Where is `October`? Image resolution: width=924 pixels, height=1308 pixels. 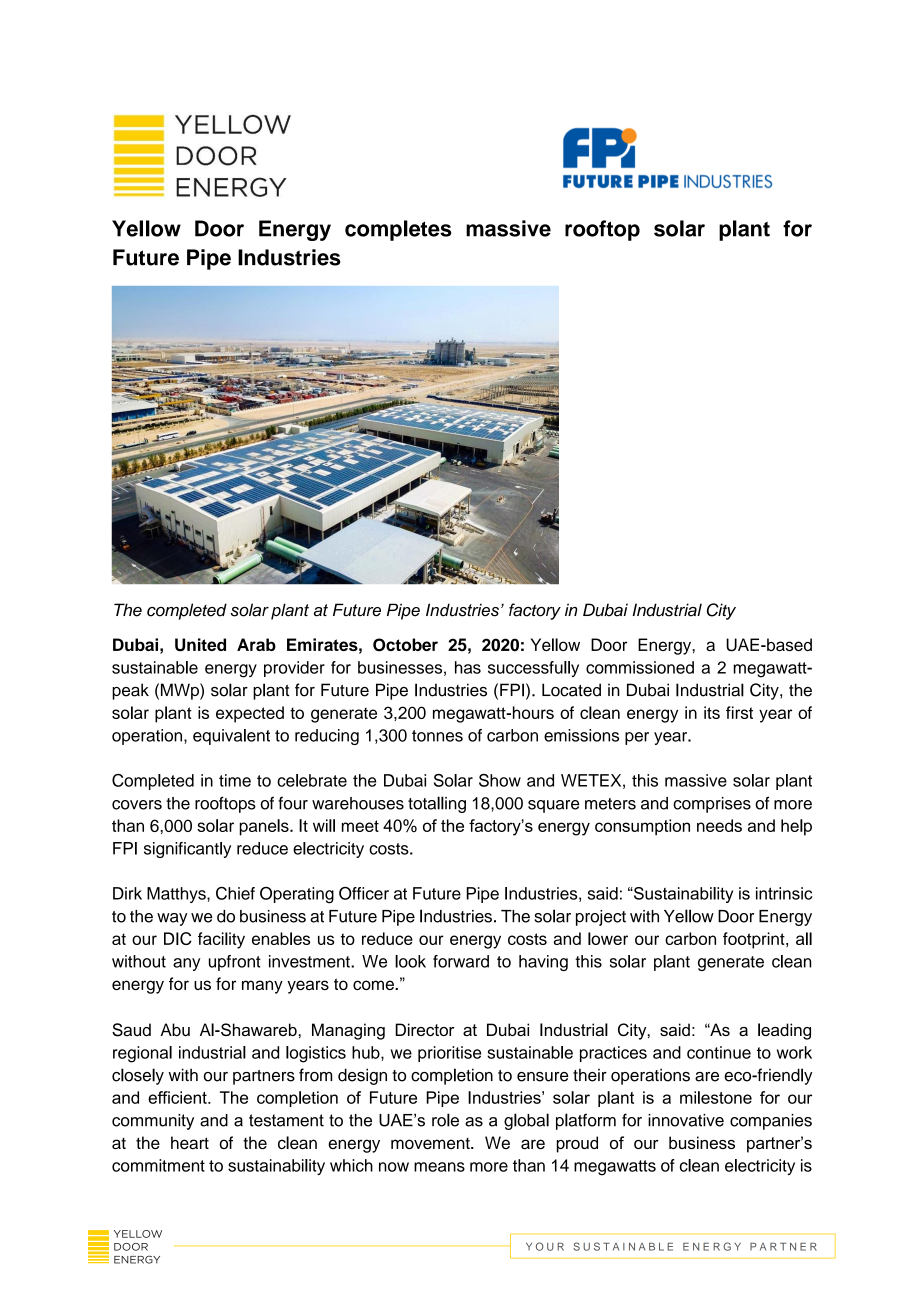 October is located at coordinates (405, 645).
